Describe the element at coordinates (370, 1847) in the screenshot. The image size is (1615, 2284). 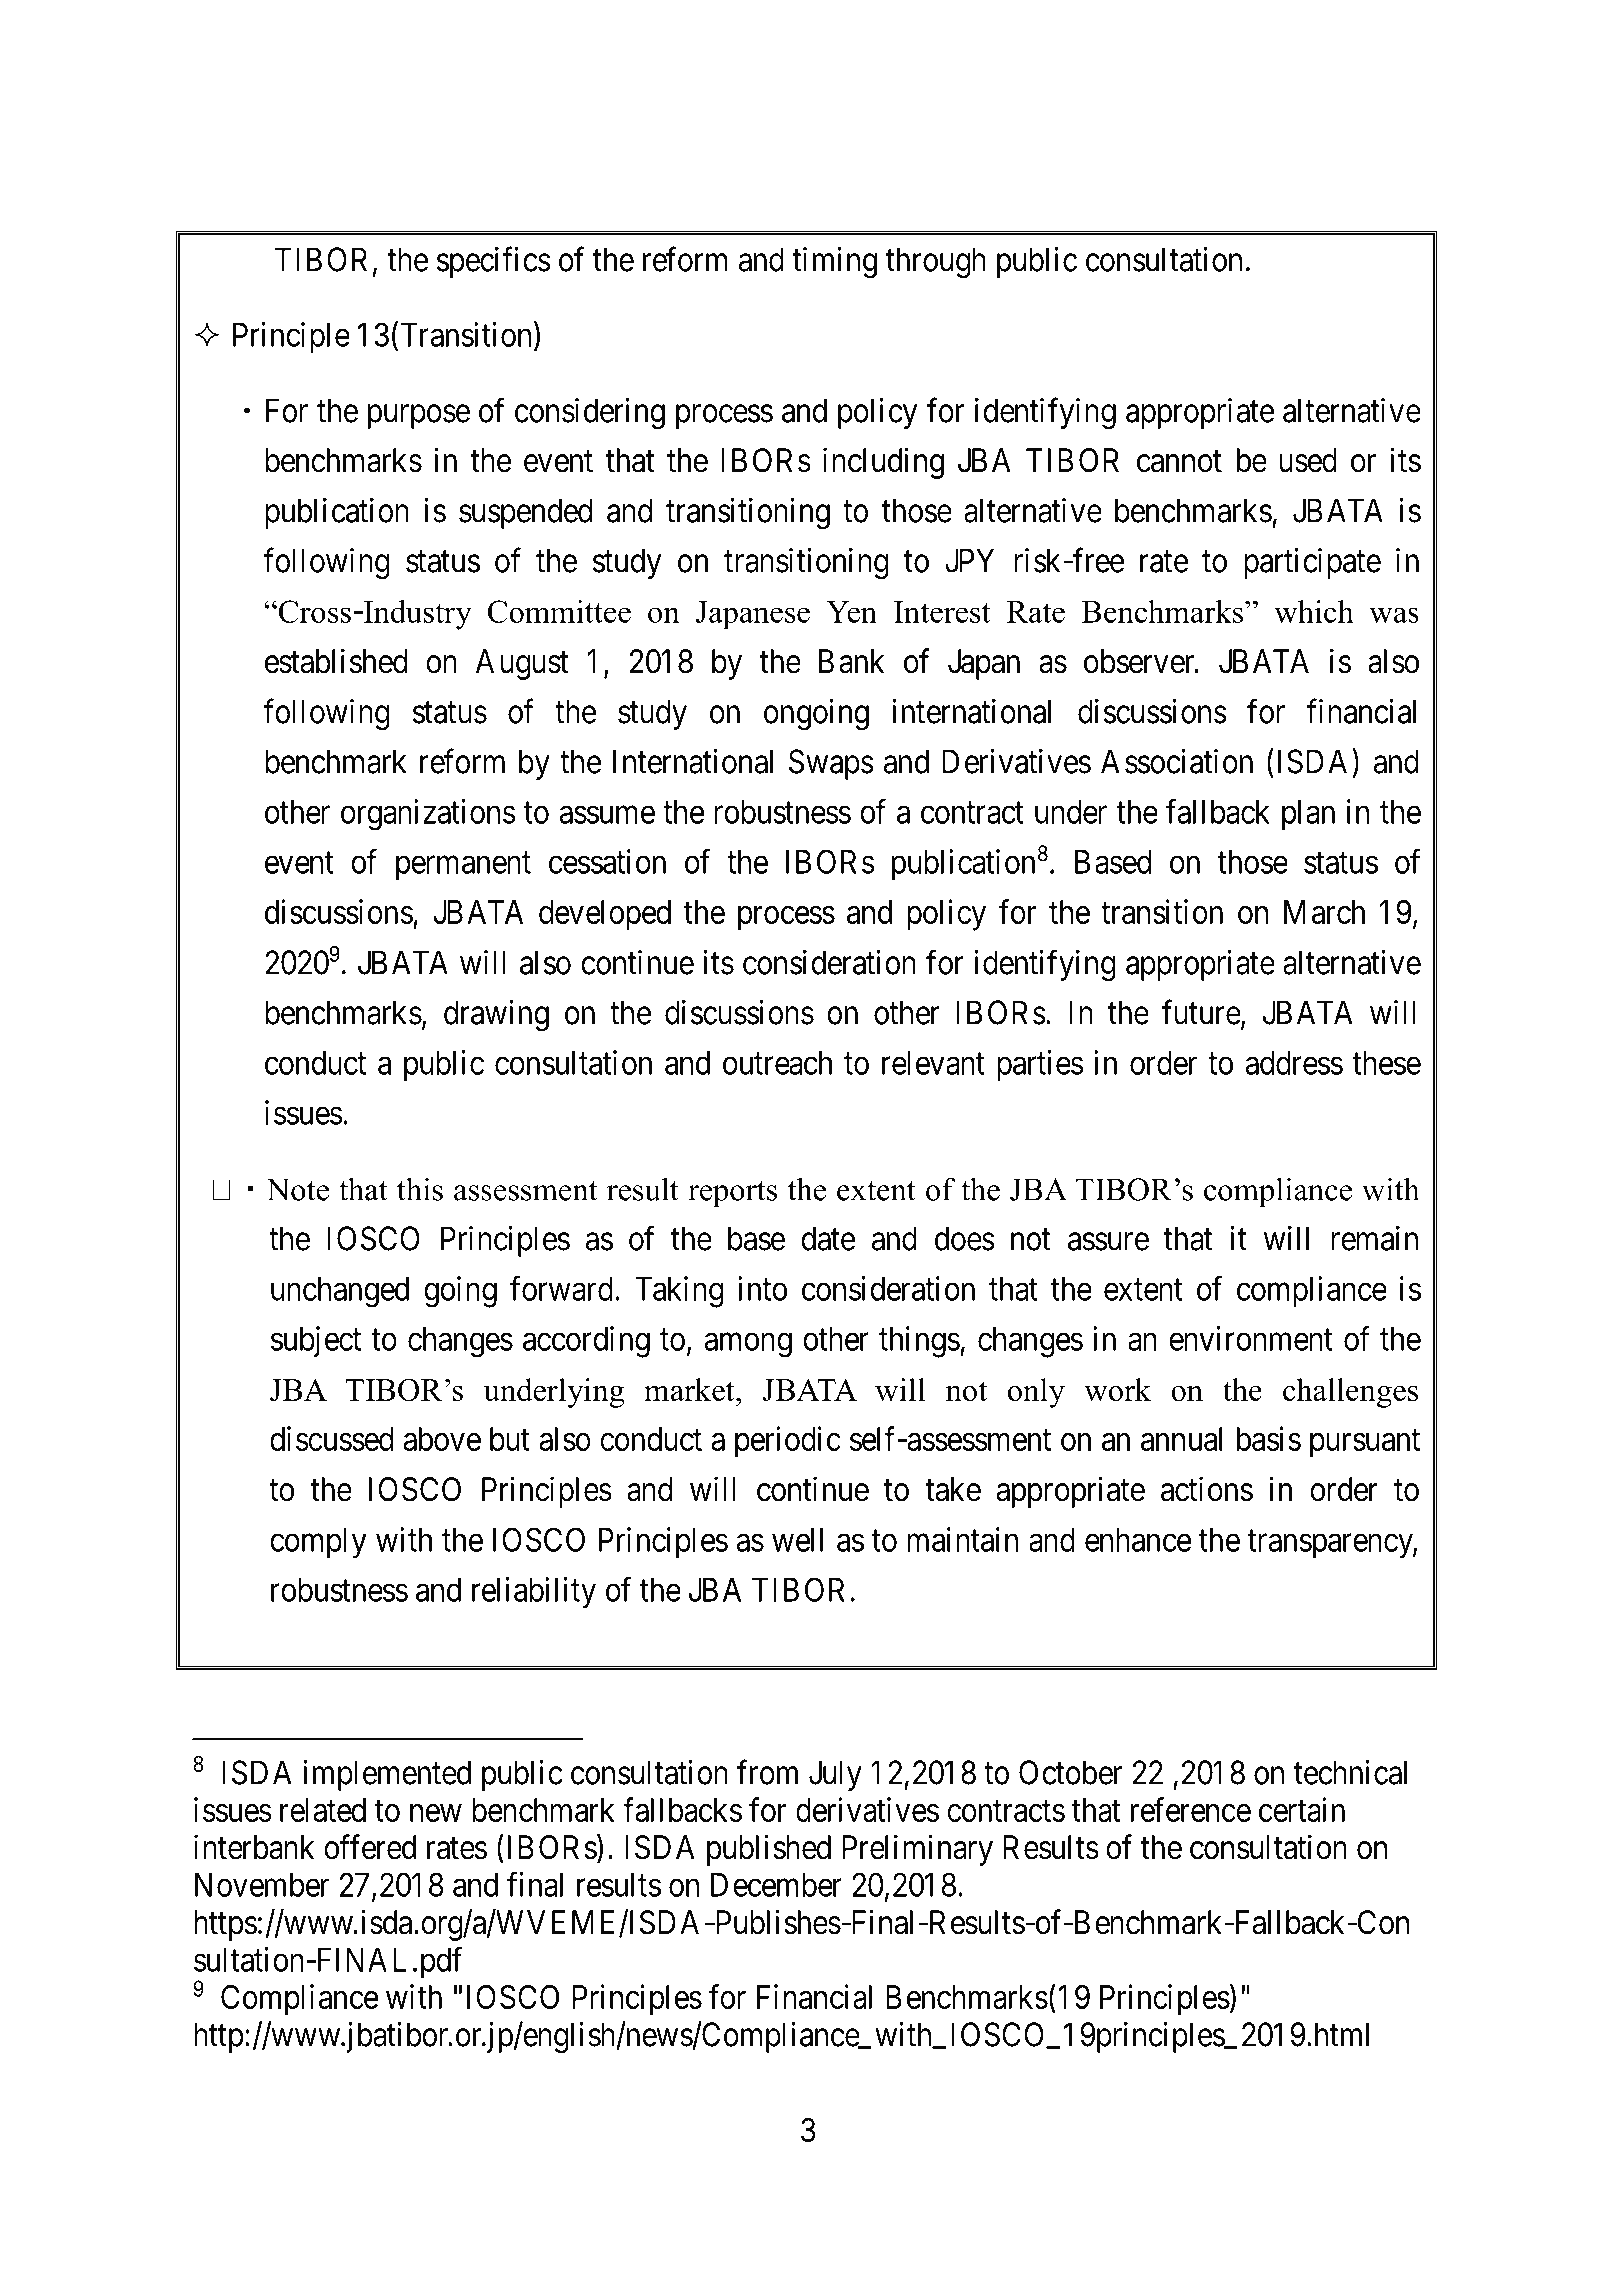
I see `offered` at that location.
